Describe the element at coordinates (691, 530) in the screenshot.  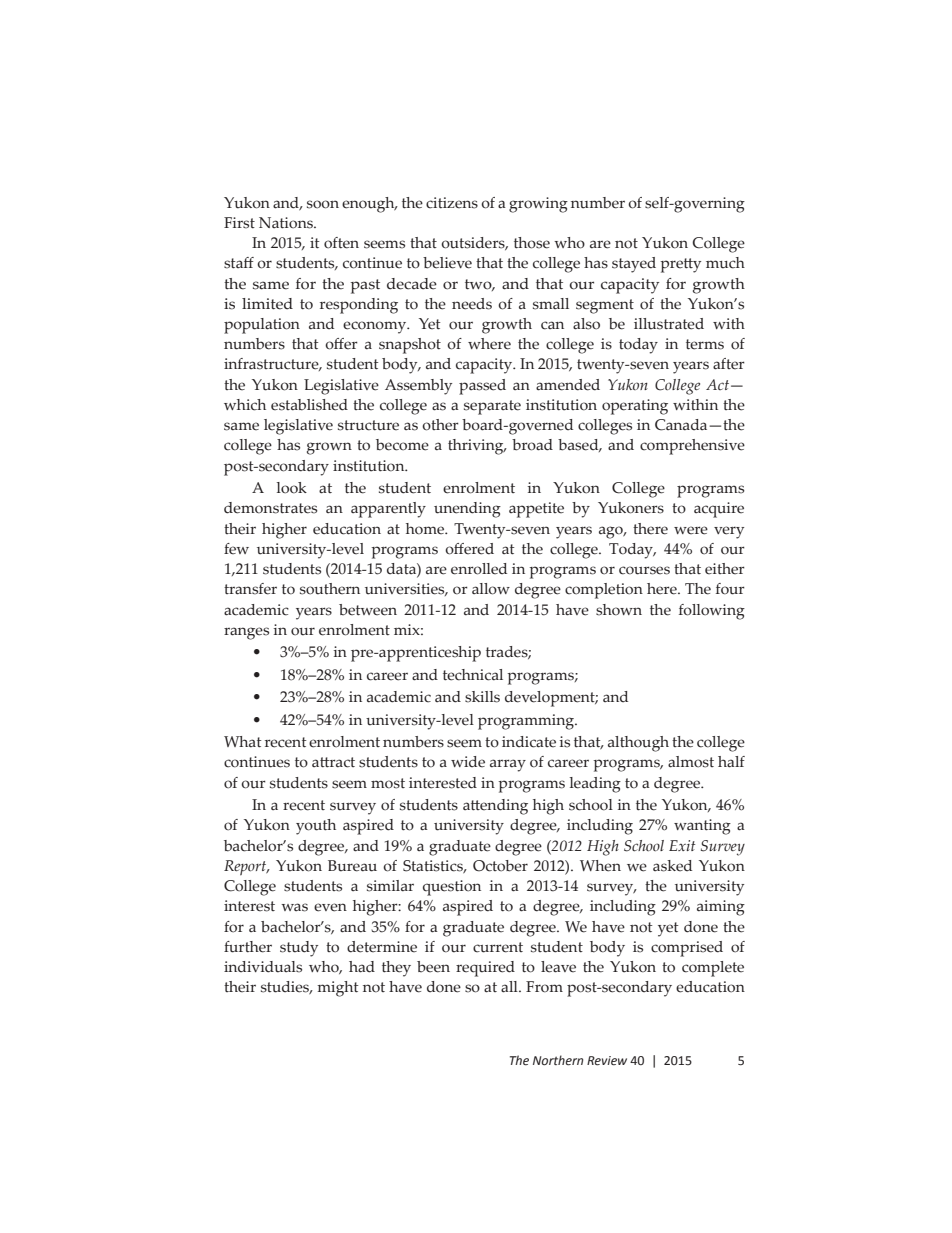
I see `were` at that location.
